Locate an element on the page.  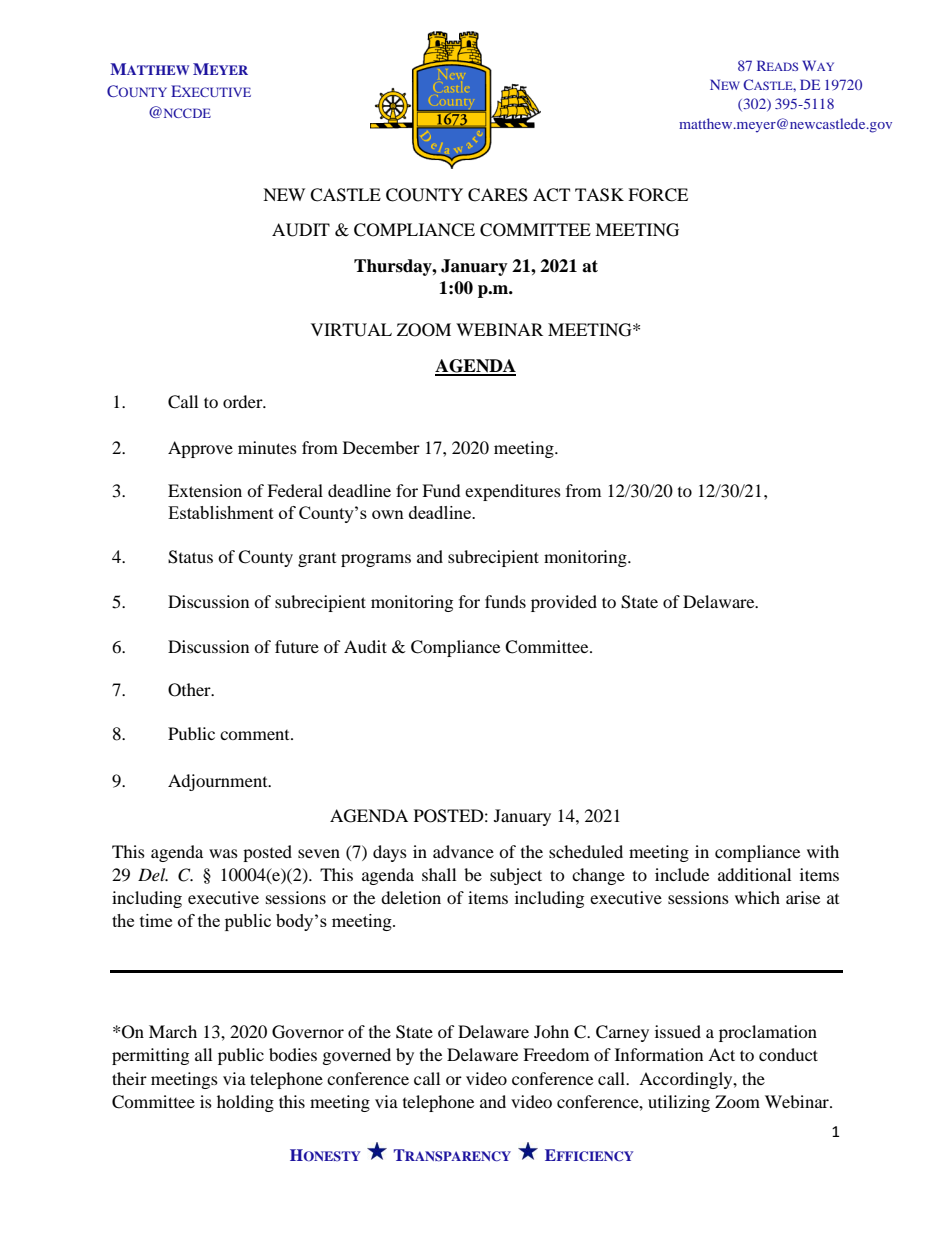
Adjournment is located at coordinates (219, 782).
